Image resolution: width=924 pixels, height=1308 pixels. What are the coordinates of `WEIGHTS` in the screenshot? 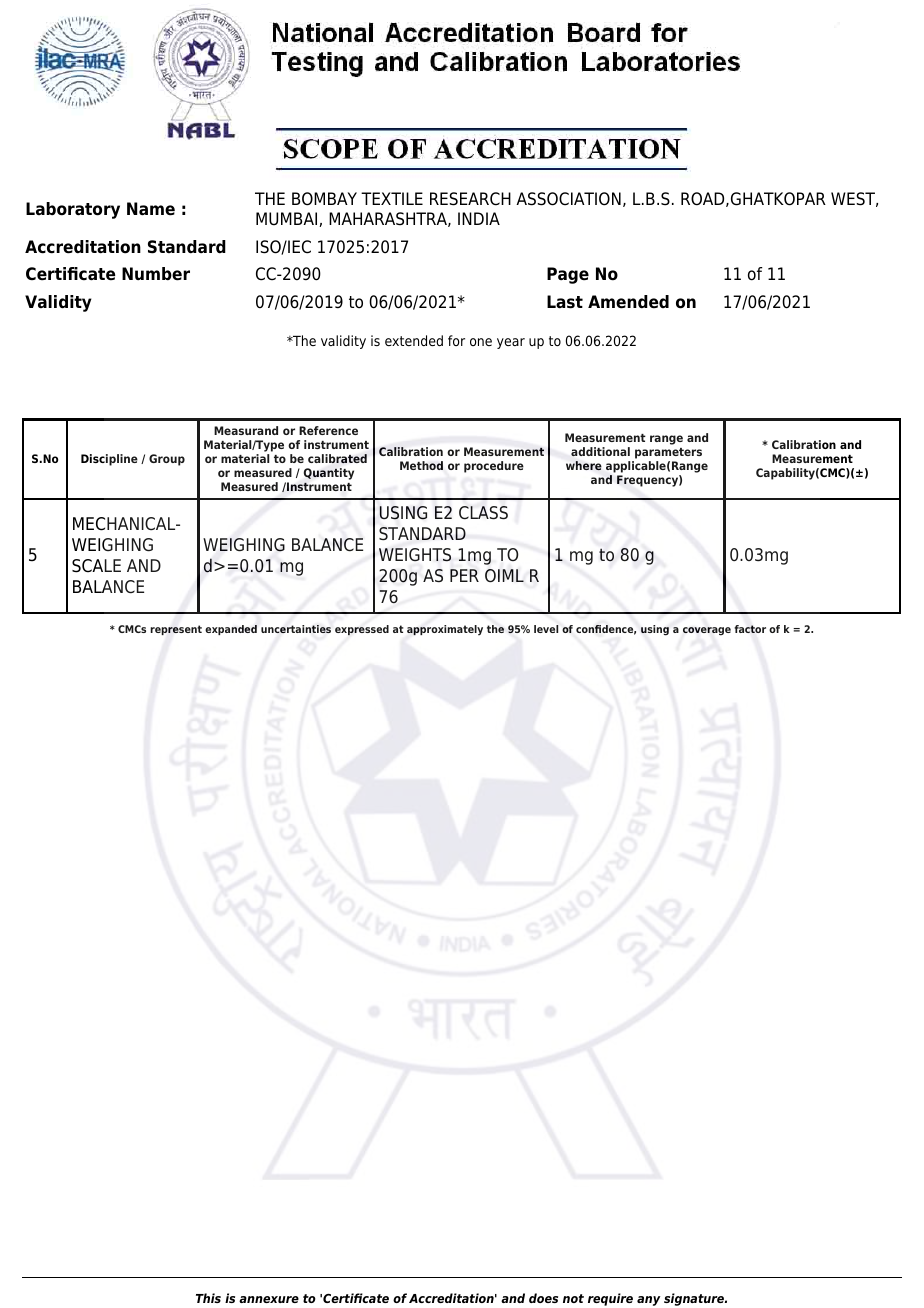 It's located at (415, 555).
